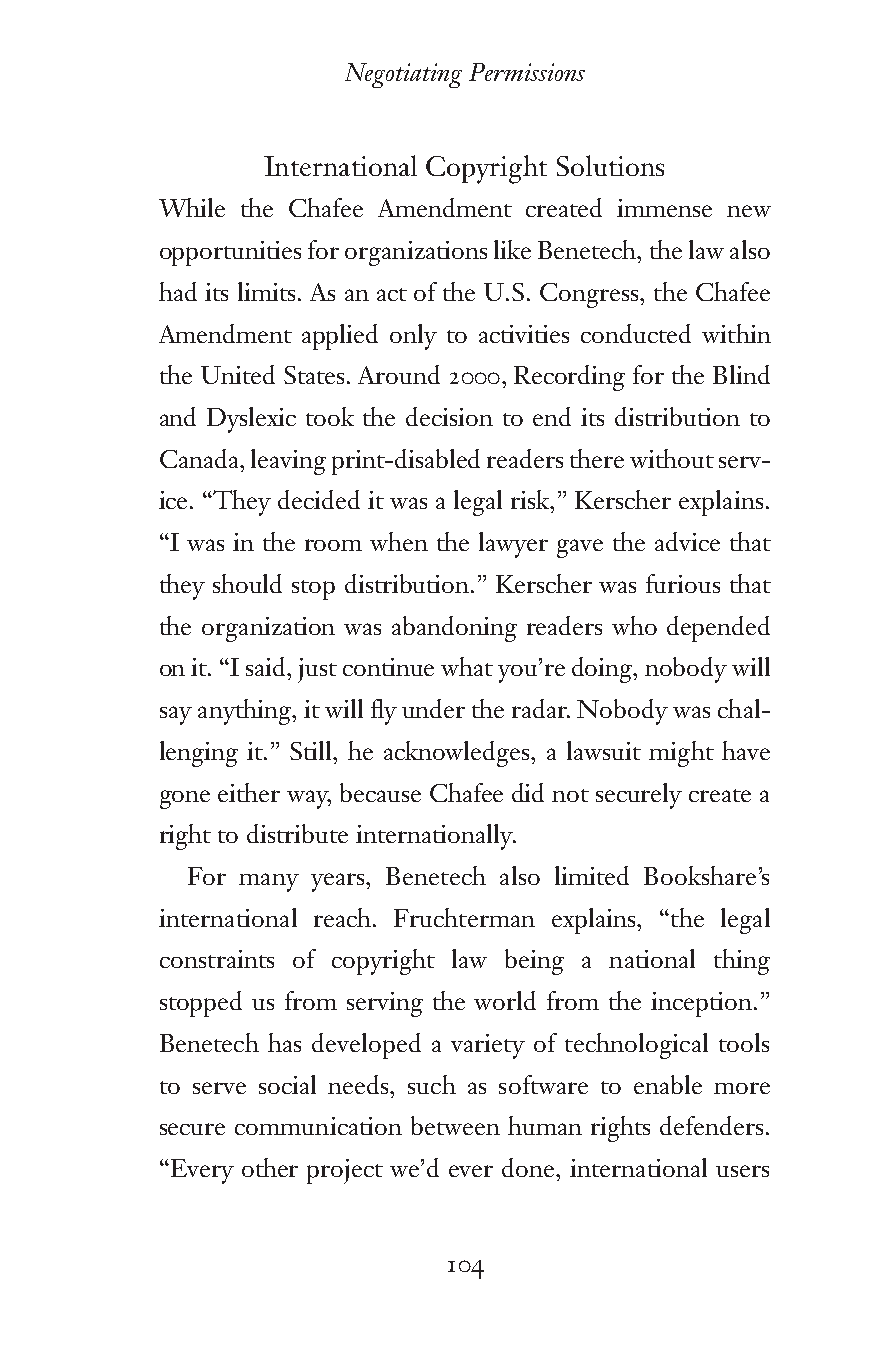  I want to click on only, so click(413, 337).
